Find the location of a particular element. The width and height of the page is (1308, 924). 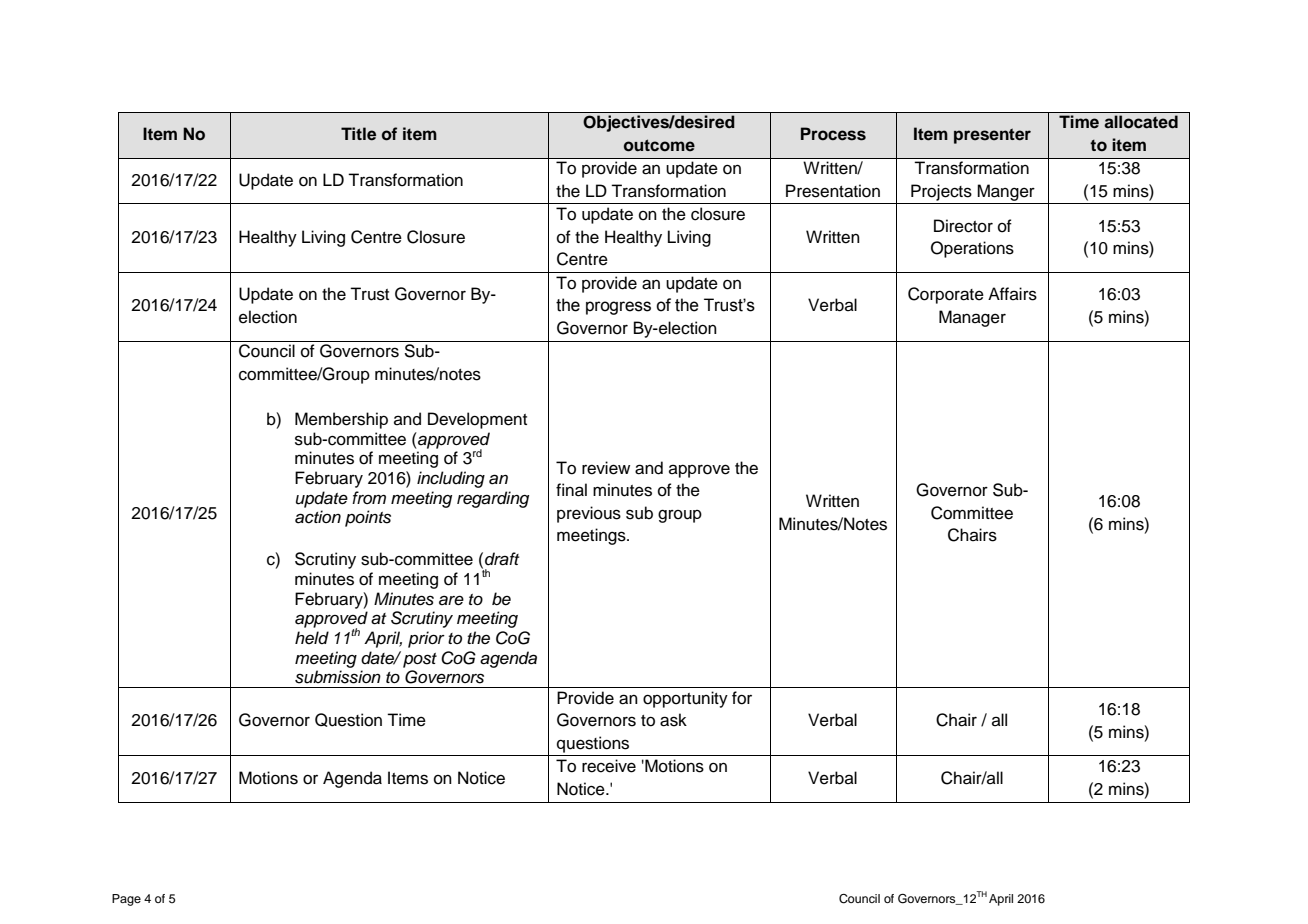

opportunity is located at coordinates (685, 699).
